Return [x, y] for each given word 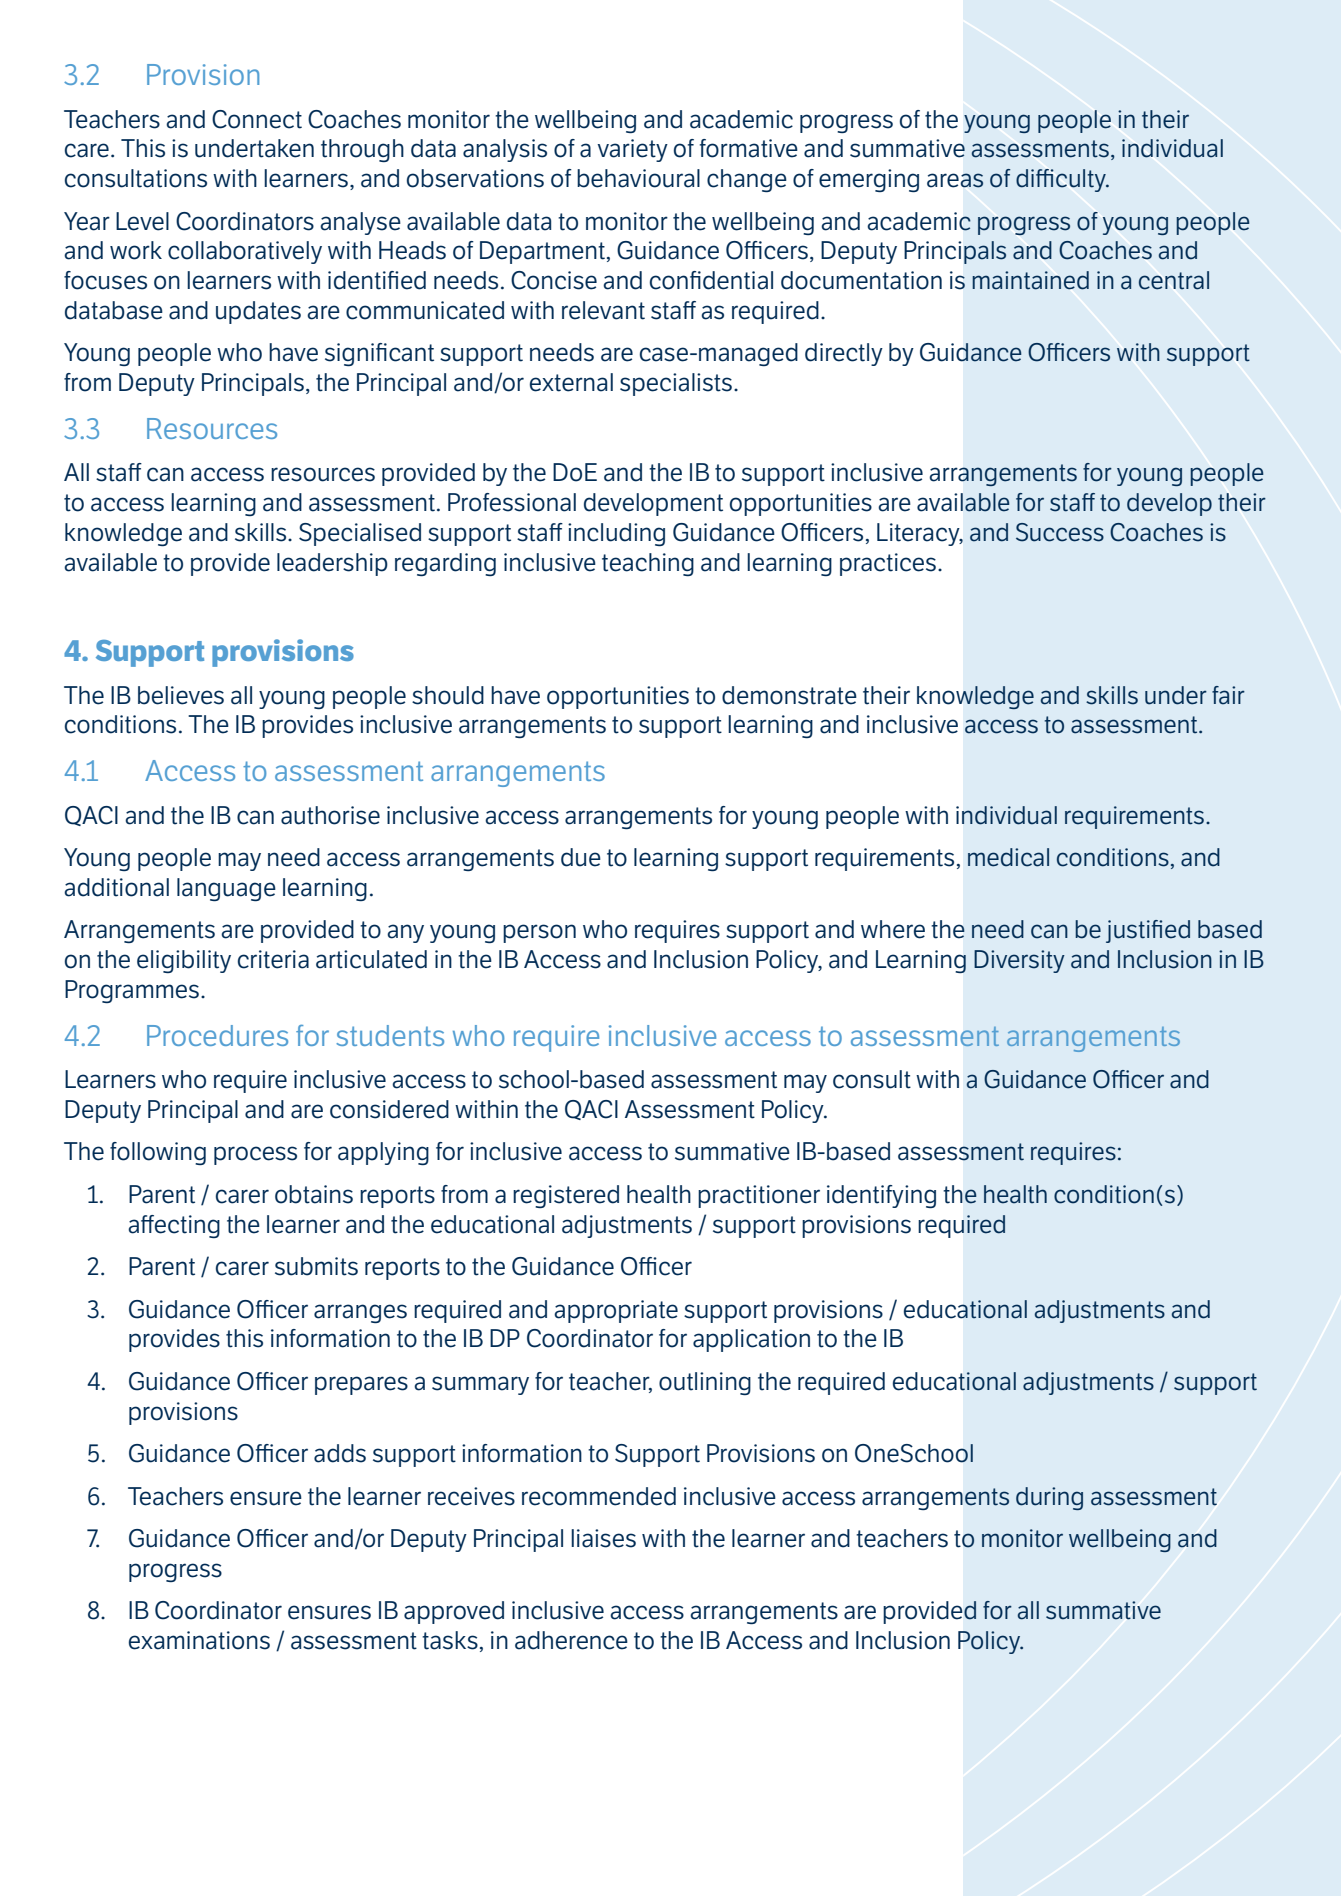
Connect [257, 119]
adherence [571, 1640]
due [581, 857]
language [226, 889]
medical [1008, 857]
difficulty [1062, 180]
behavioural [638, 178]
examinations [199, 1640]
